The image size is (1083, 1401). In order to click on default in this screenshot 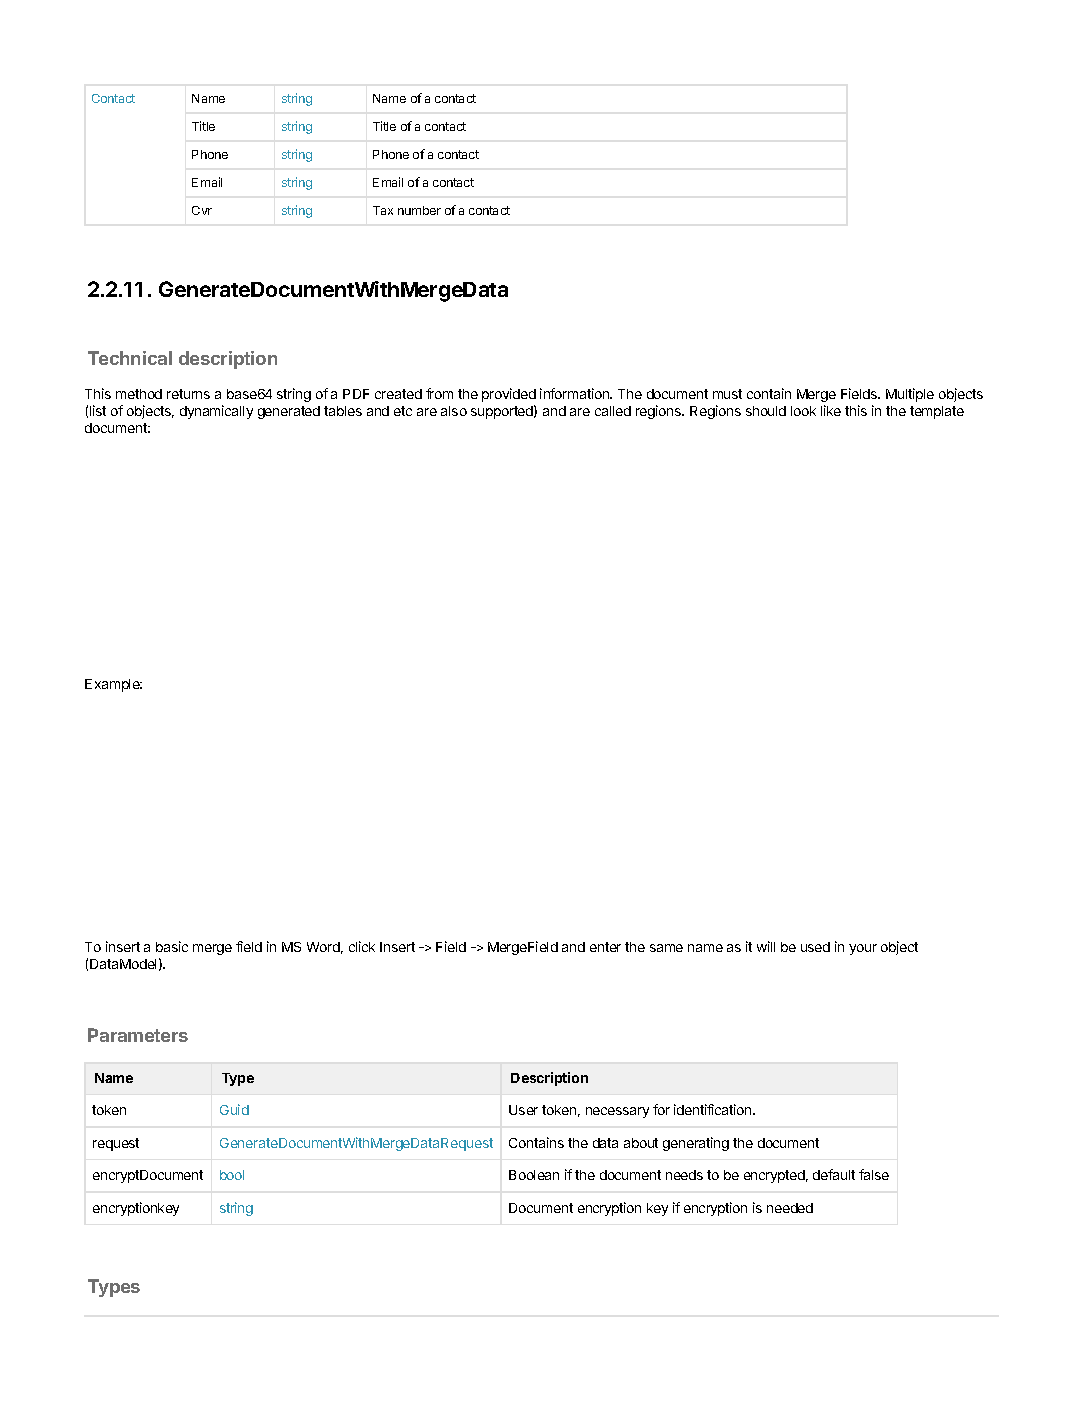, I will do `click(834, 1174)`.
